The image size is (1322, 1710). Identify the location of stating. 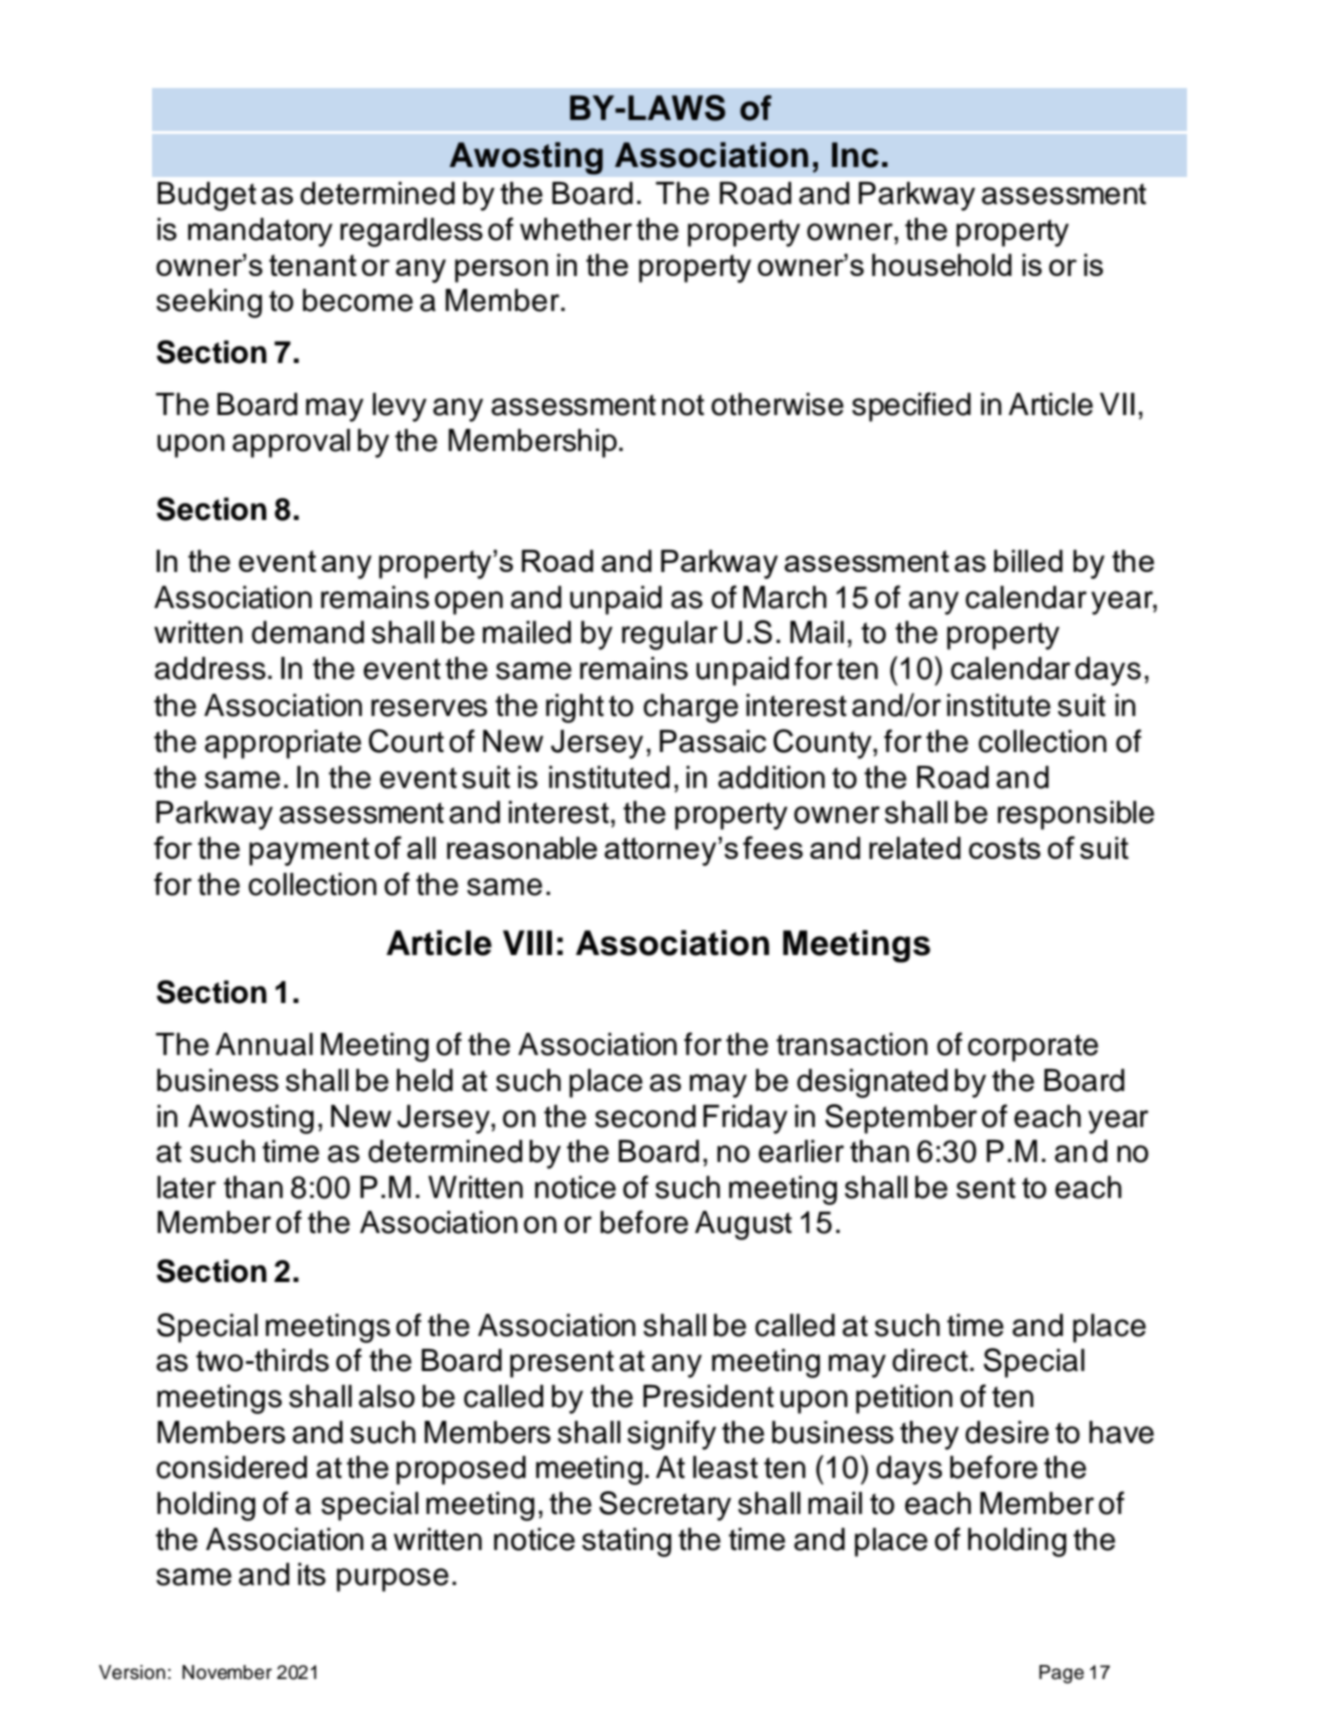
(626, 1542).
